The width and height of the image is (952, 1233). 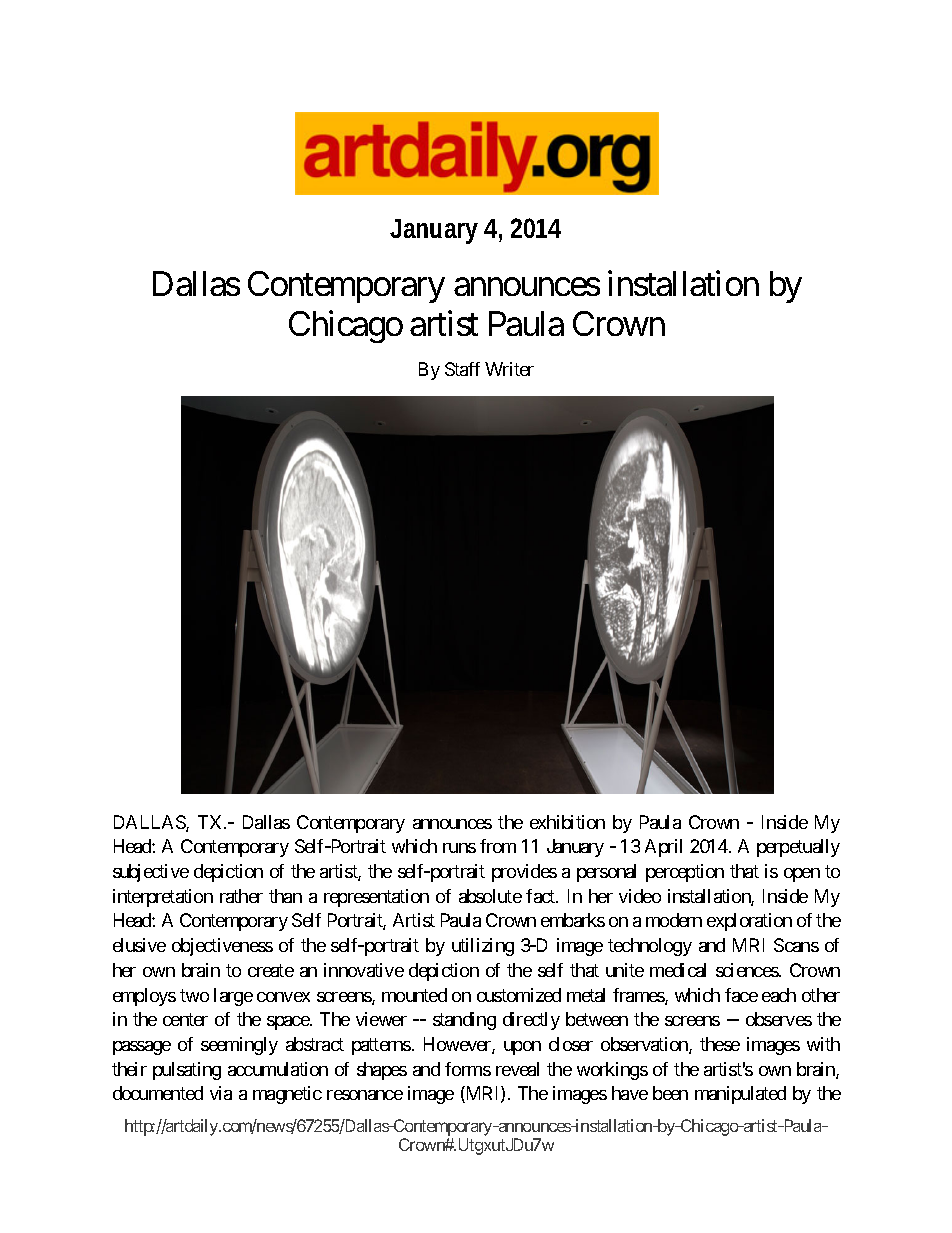 I want to click on perception, so click(x=685, y=873).
